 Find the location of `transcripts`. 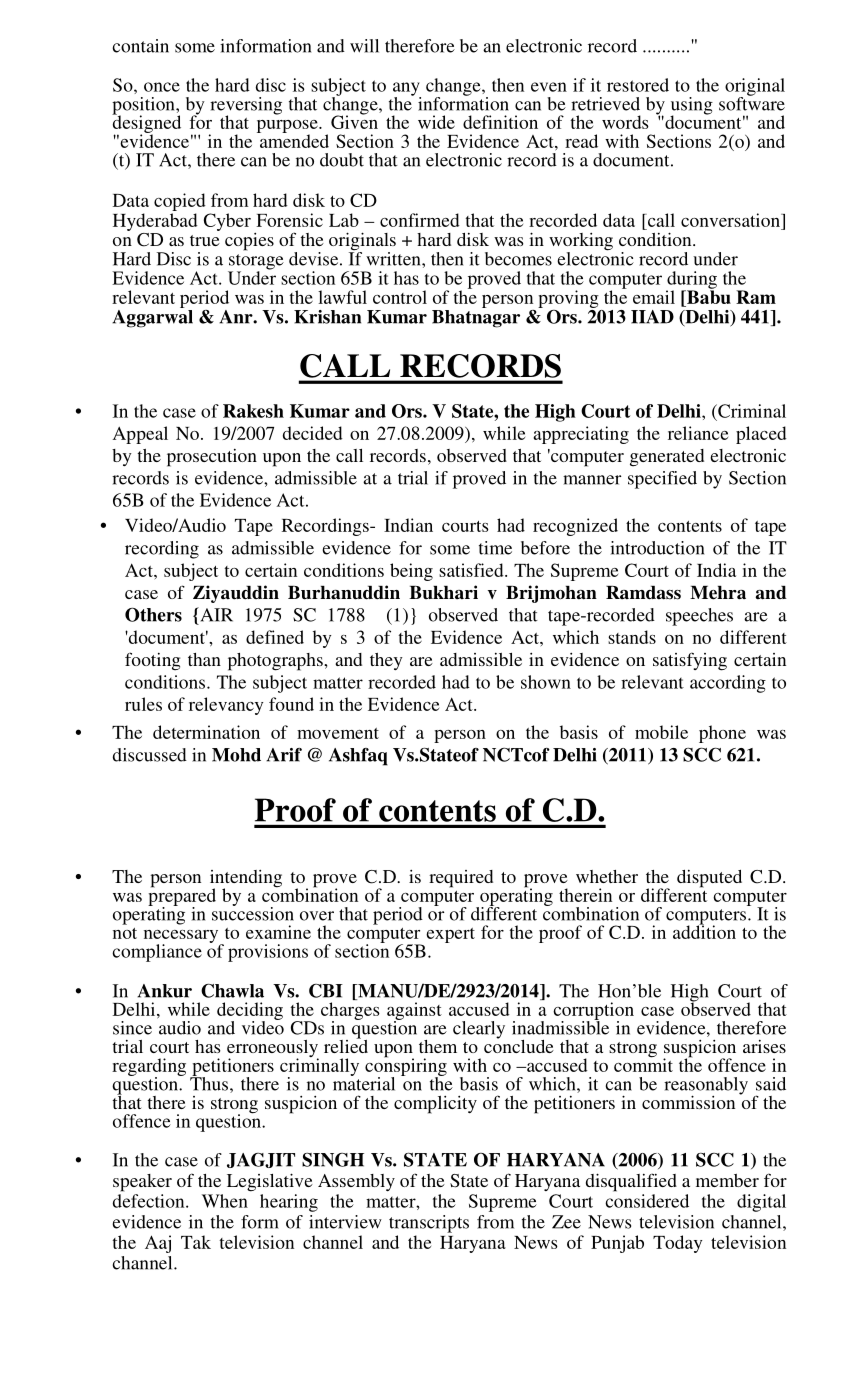

transcripts is located at coordinates (429, 1224).
